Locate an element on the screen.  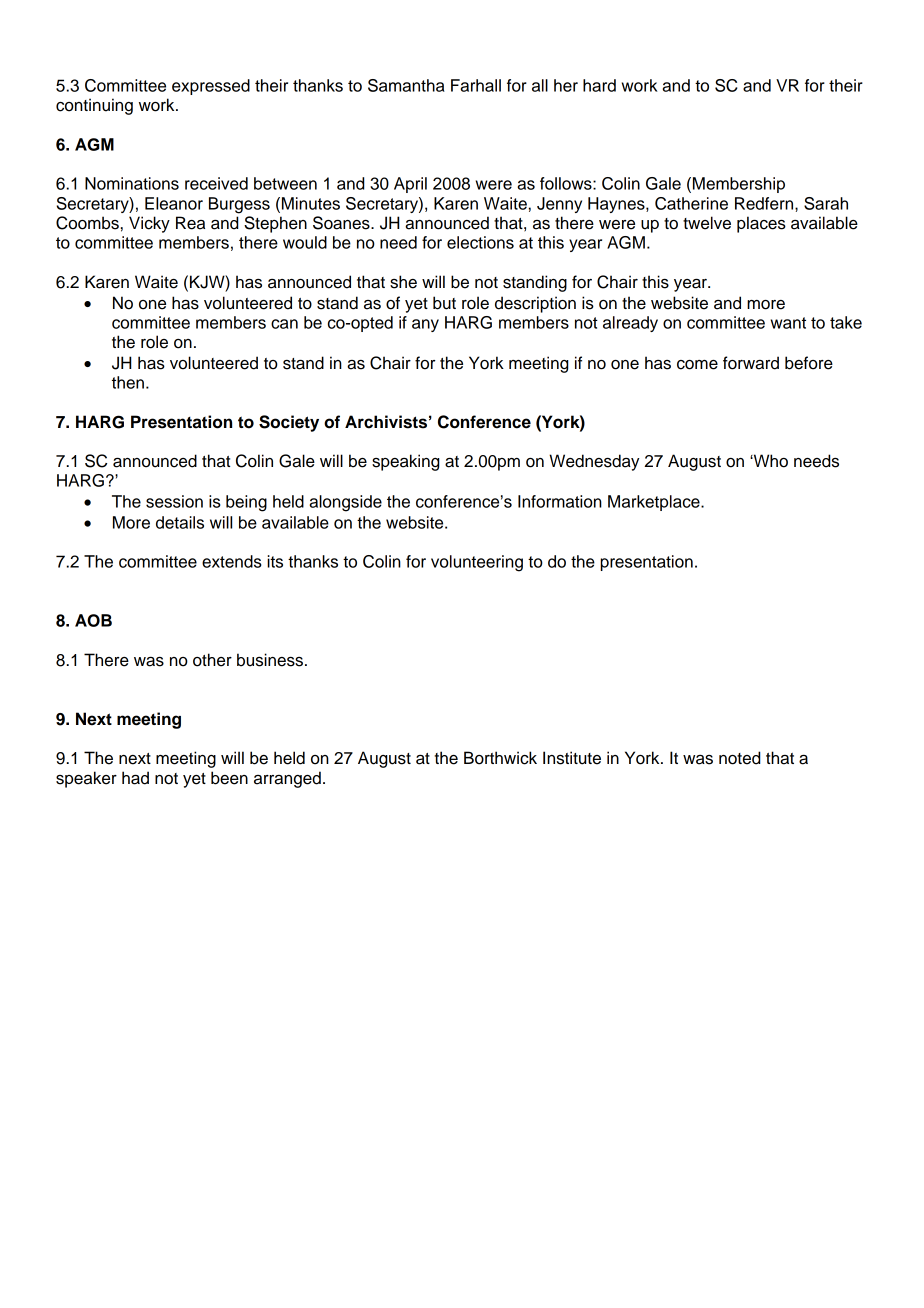
speaking is located at coordinates (405, 462).
